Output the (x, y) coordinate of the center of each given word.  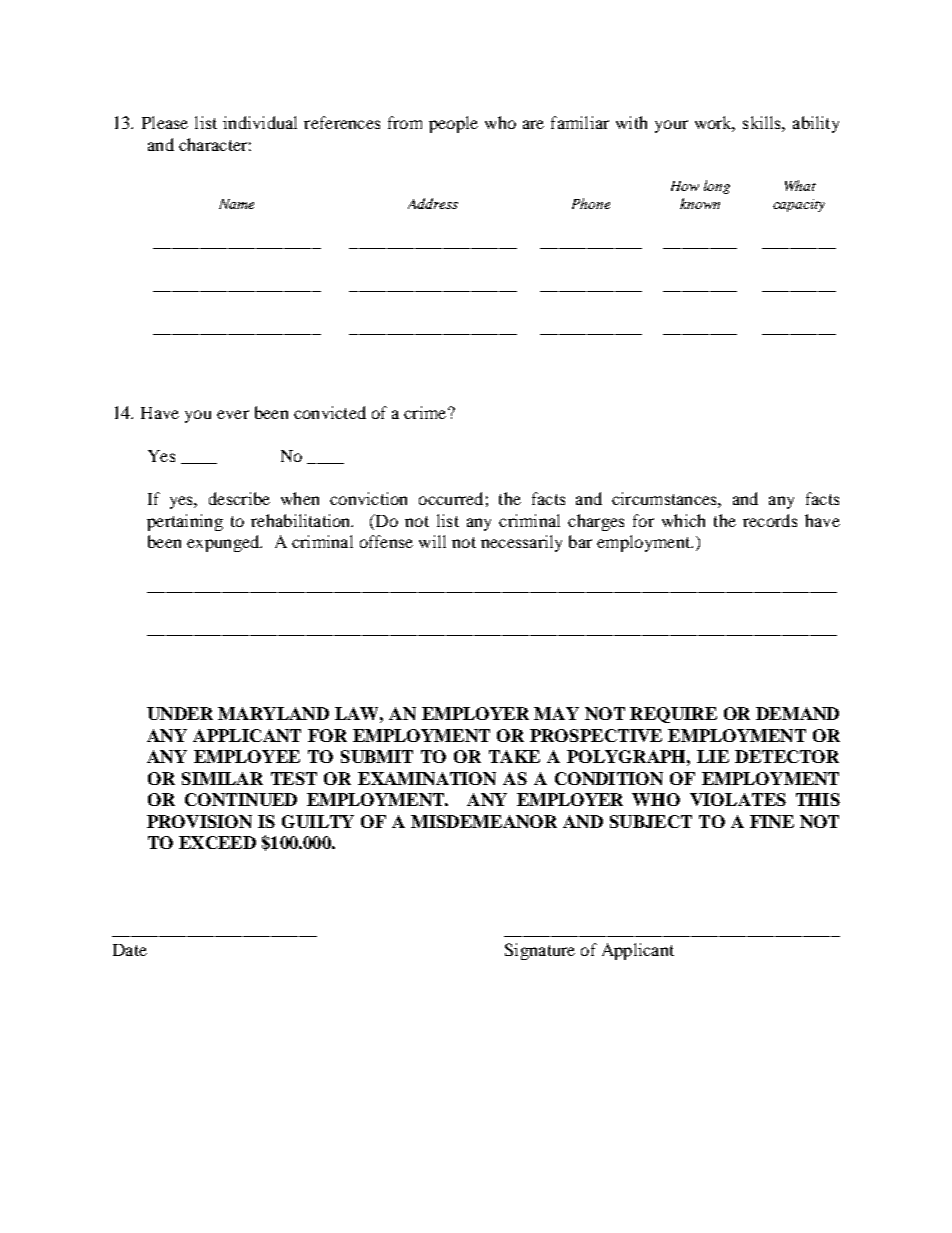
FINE (772, 821)
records (770, 520)
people (453, 124)
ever (233, 414)
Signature (540, 951)
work (715, 124)
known (700, 203)
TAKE (514, 756)
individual (260, 122)
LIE (713, 756)
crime (426, 412)
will (432, 541)
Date (130, 950)
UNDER (180, 713)
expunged (224, 543)
